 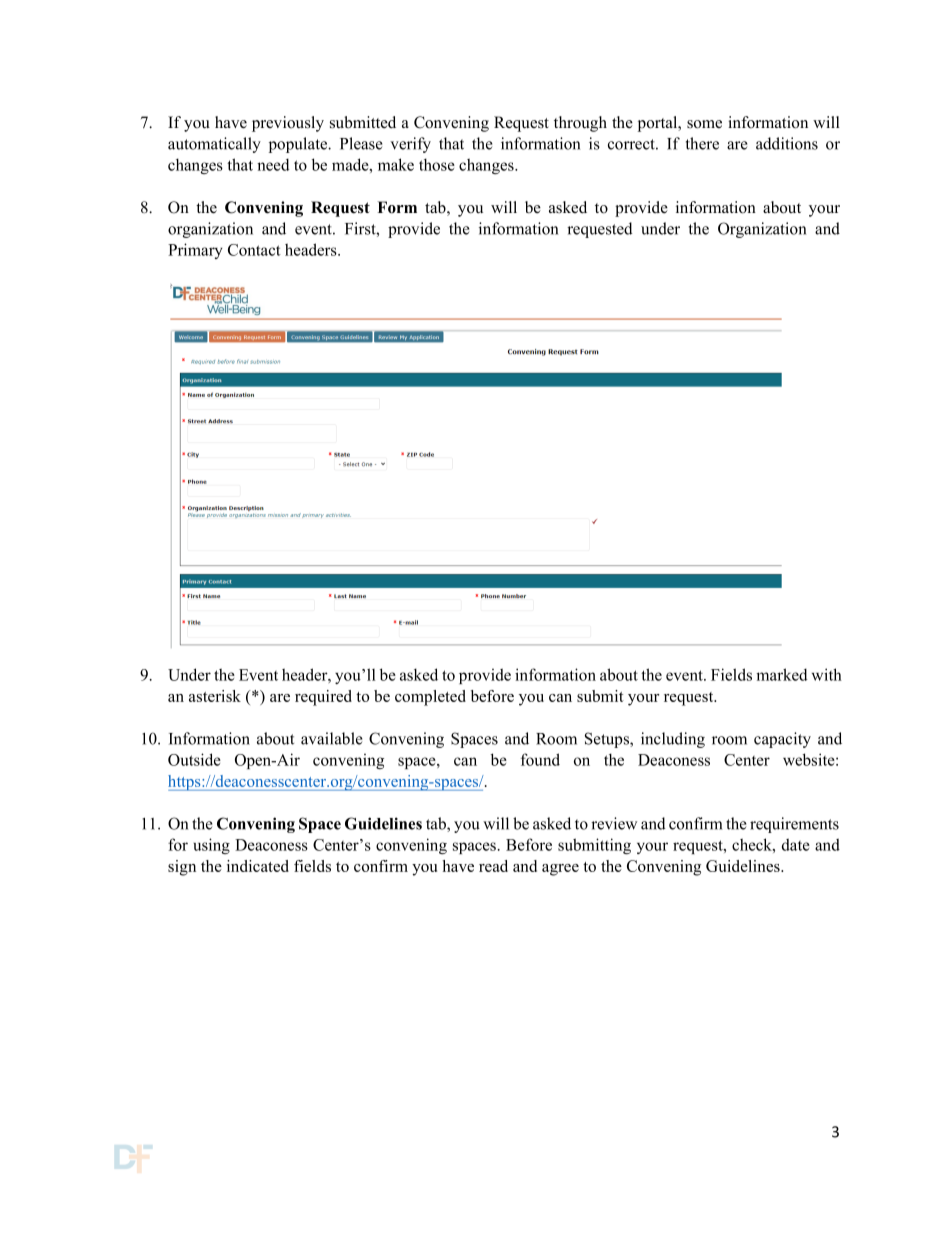 What do you see at coordinates (787, 143) in the page?
I see `additions` at bounding box center [787, 143].
